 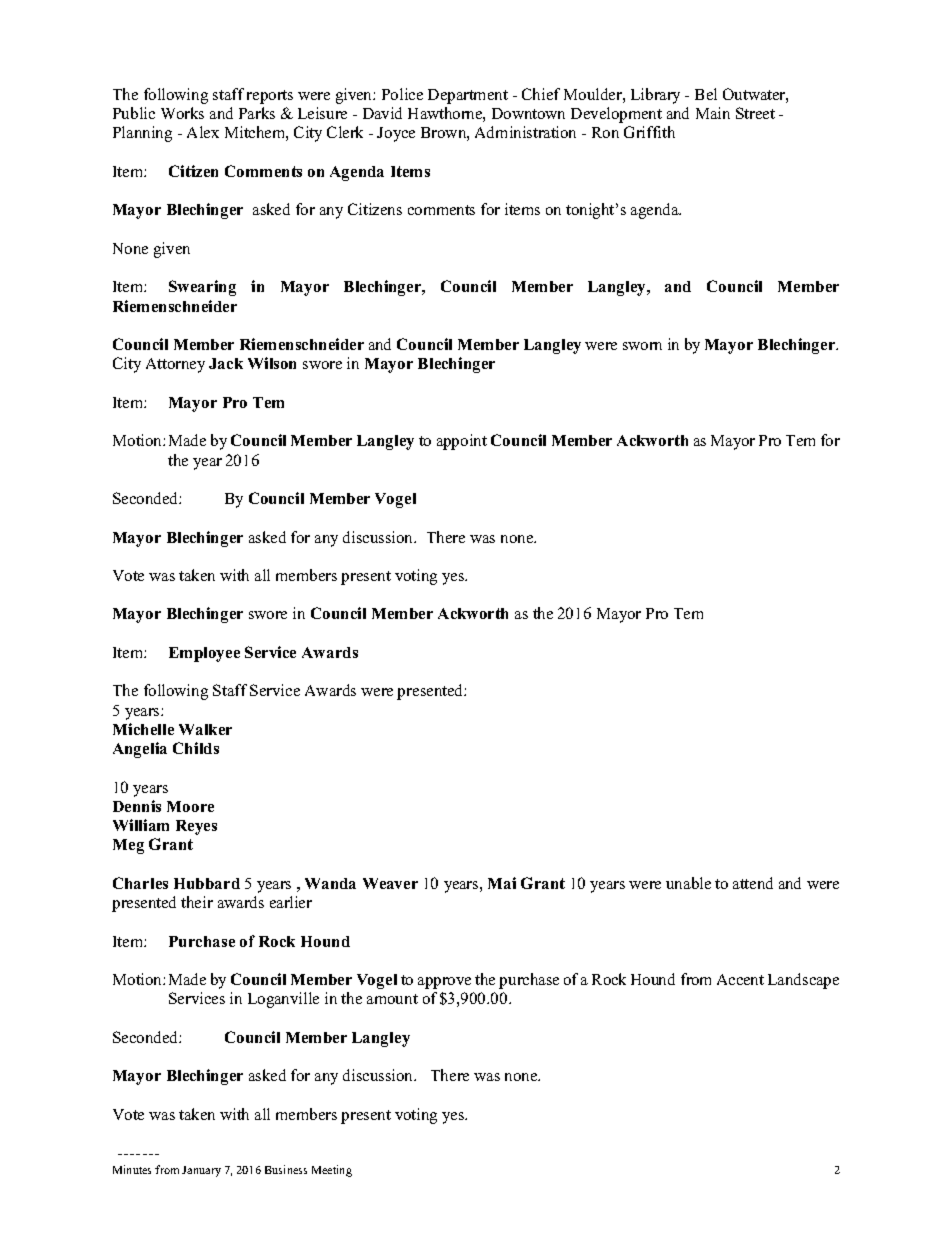 I want to click on sworn, so click(x=642, y=346).
